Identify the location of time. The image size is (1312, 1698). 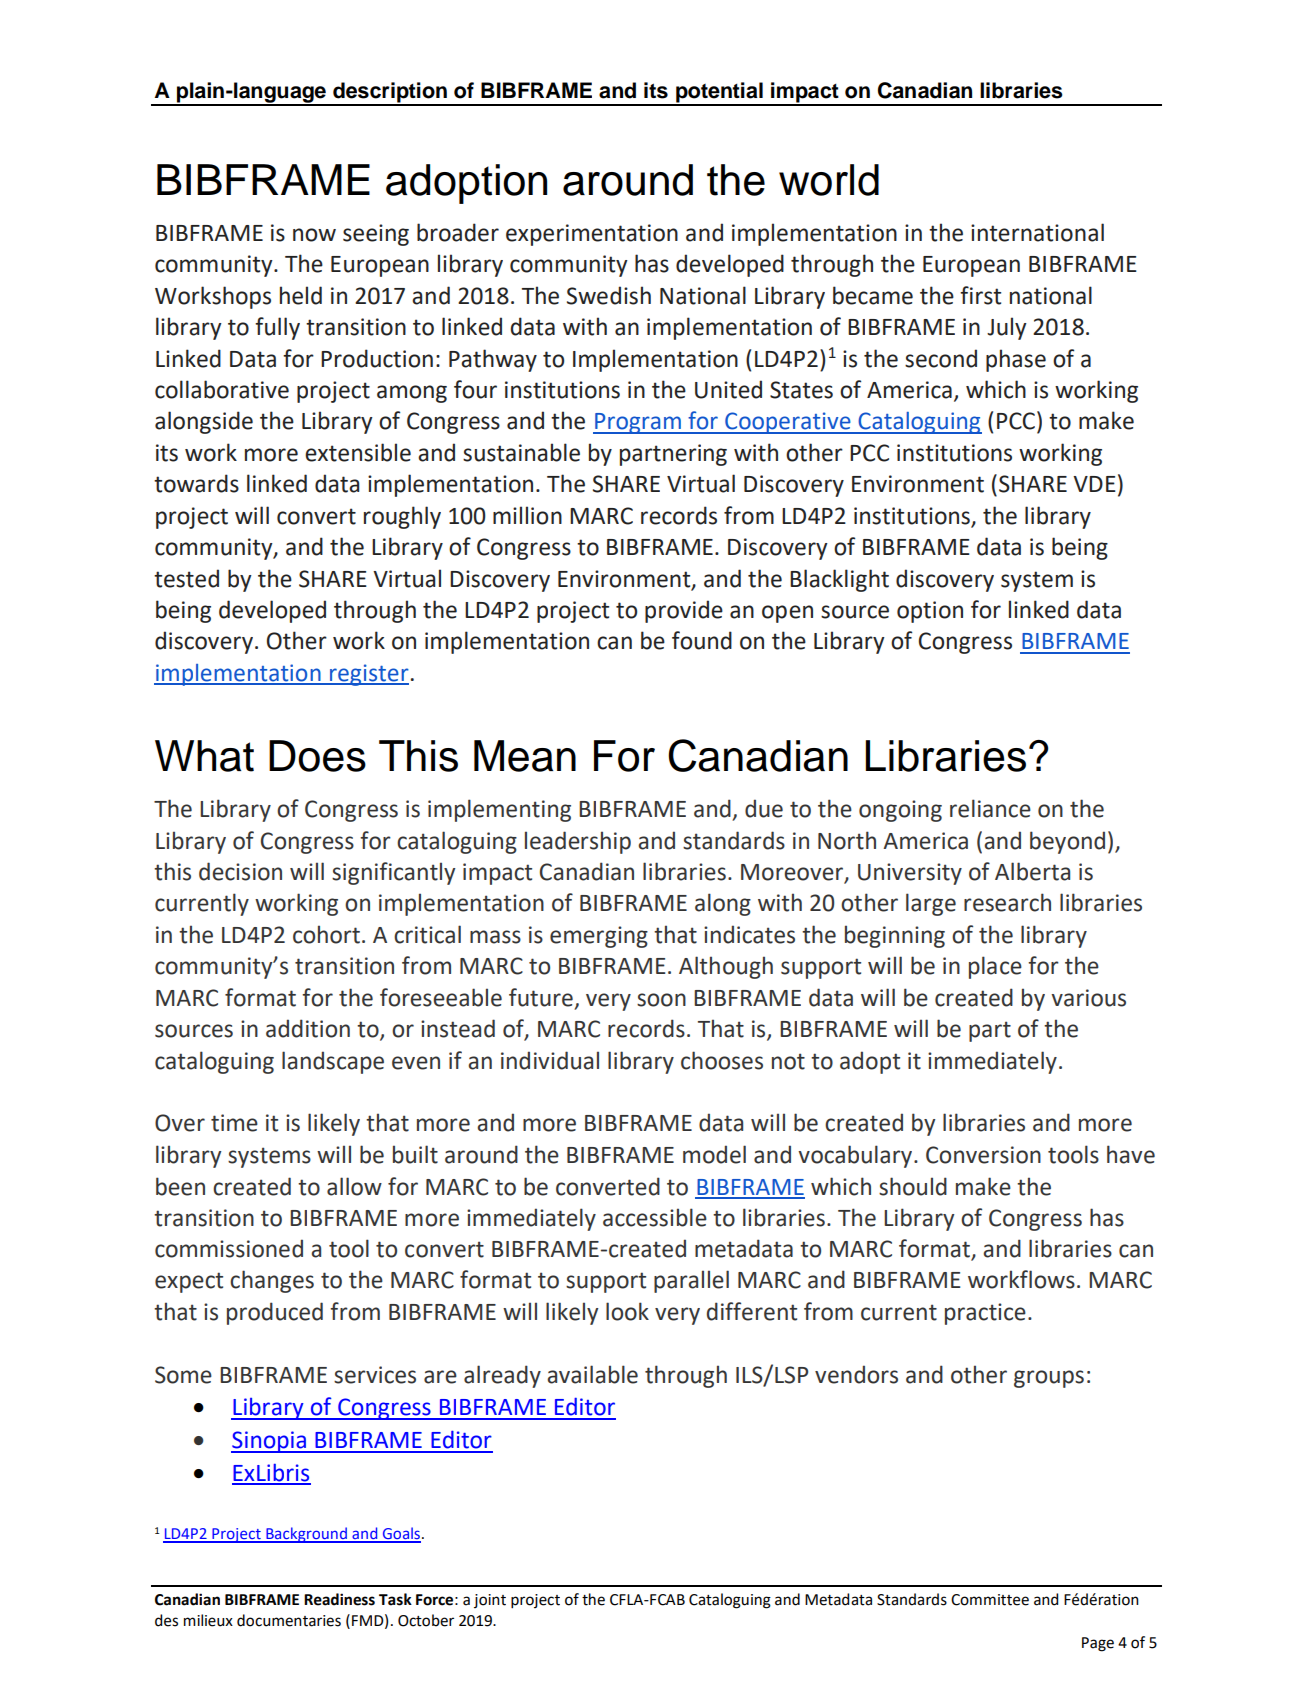
(234, 1123).
